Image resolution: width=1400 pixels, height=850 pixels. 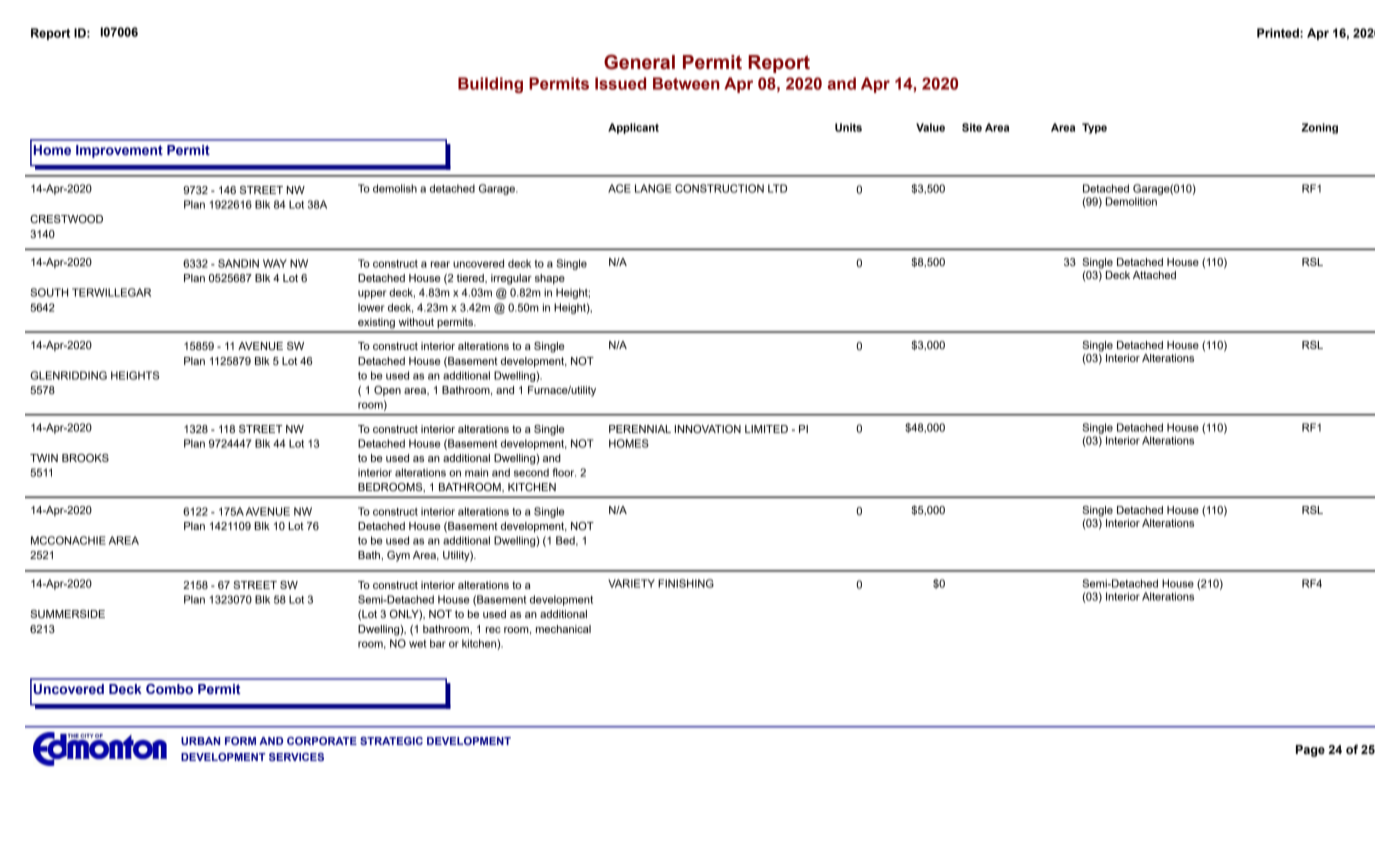 I want to click on Printed, so click(x=1279, y=33).
